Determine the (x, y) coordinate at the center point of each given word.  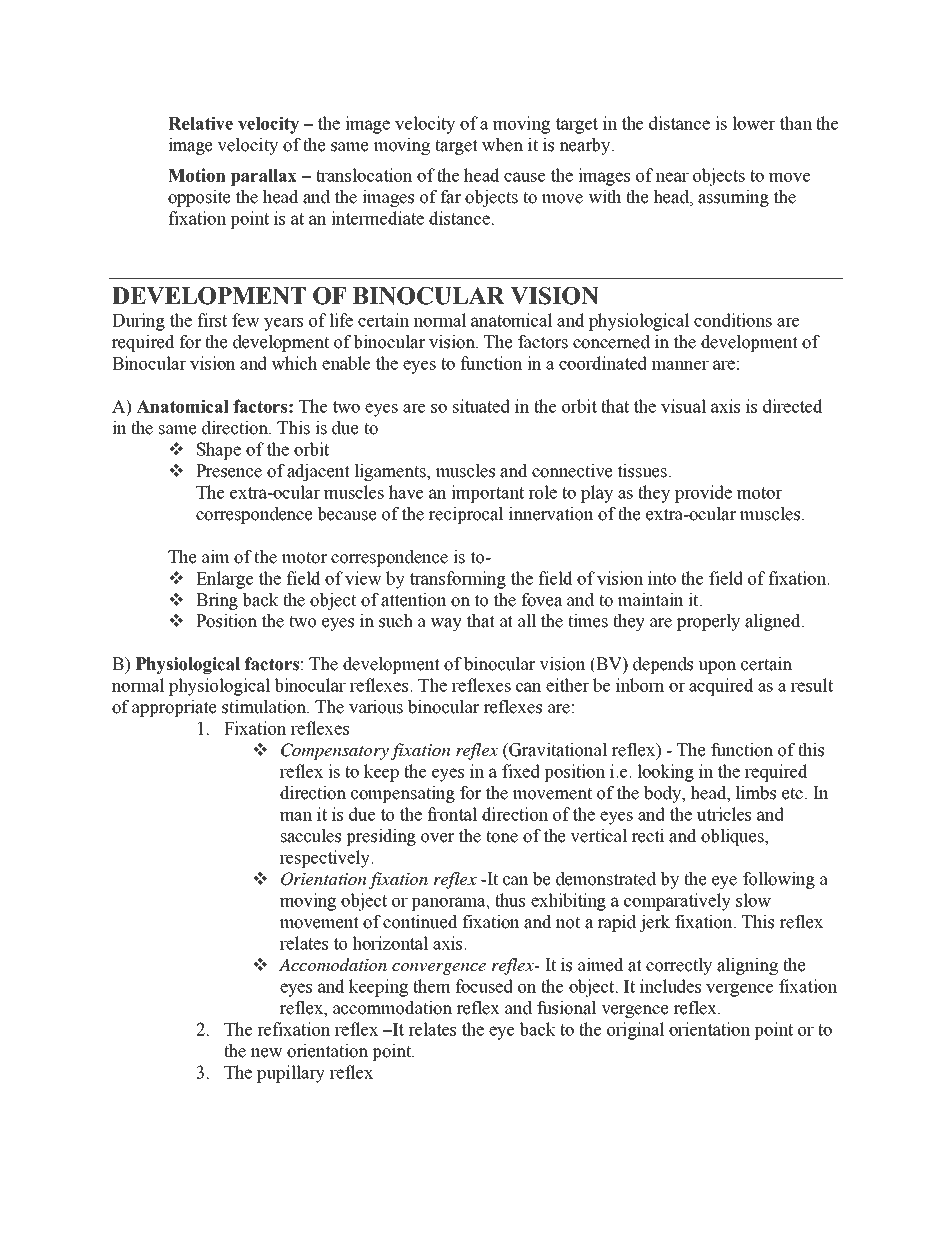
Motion (197, 175)
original (636, 1031)
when (502, 145)
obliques (733, 837)
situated (481, 406)
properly (708, 622)
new (267, 1053)
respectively (326, 859)
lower (753, 123)
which (294, 363)
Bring (217, 601)
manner (680, 365)
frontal (452, 814)
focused (484, 986)
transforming (458, 580)
